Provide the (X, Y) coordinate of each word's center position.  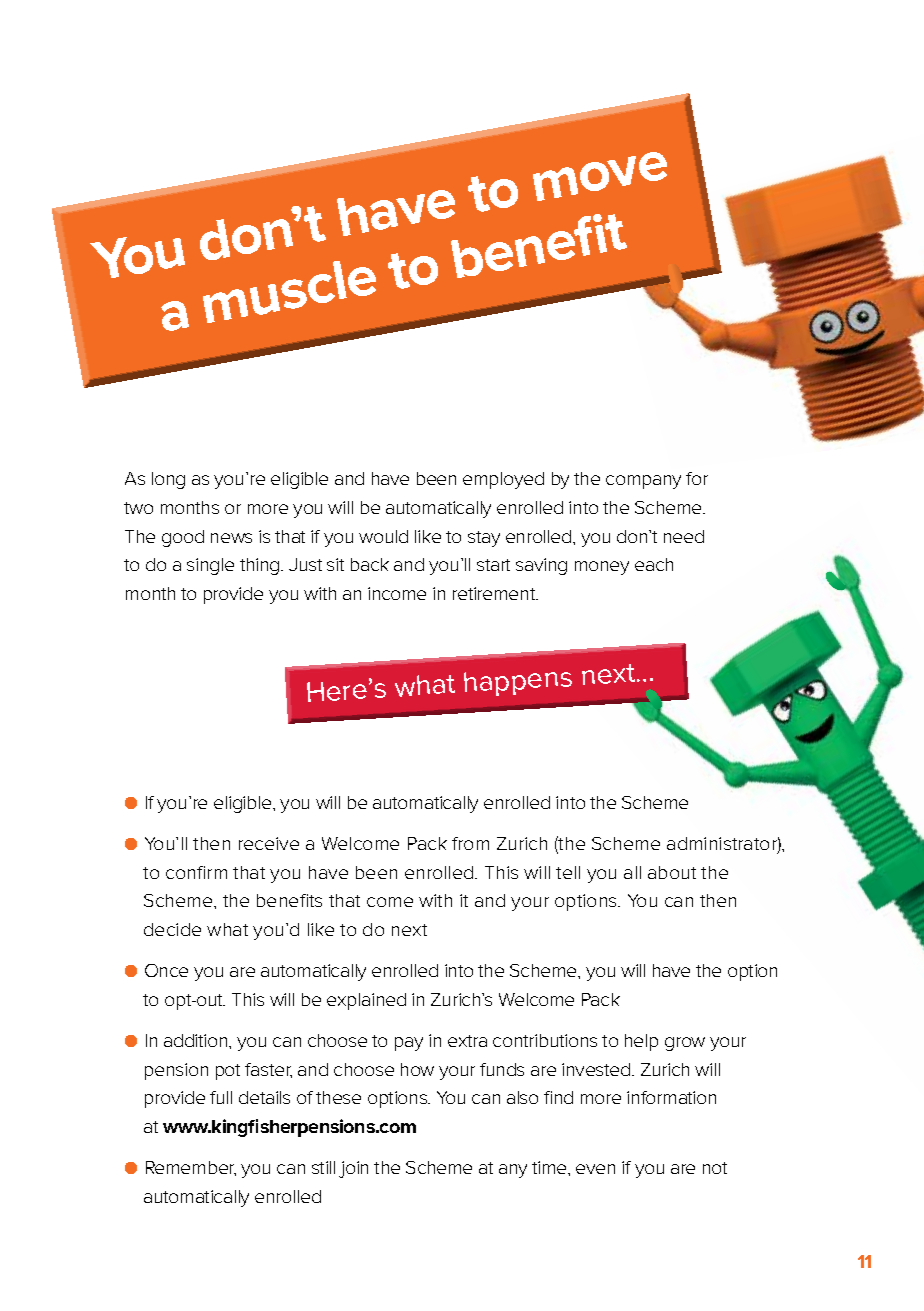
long (168, 480)
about (672, 872)
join (353, 1169)
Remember (191, 1168)
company (643, 482)
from (470, 843)
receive (269, 843)
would (383, 536)
